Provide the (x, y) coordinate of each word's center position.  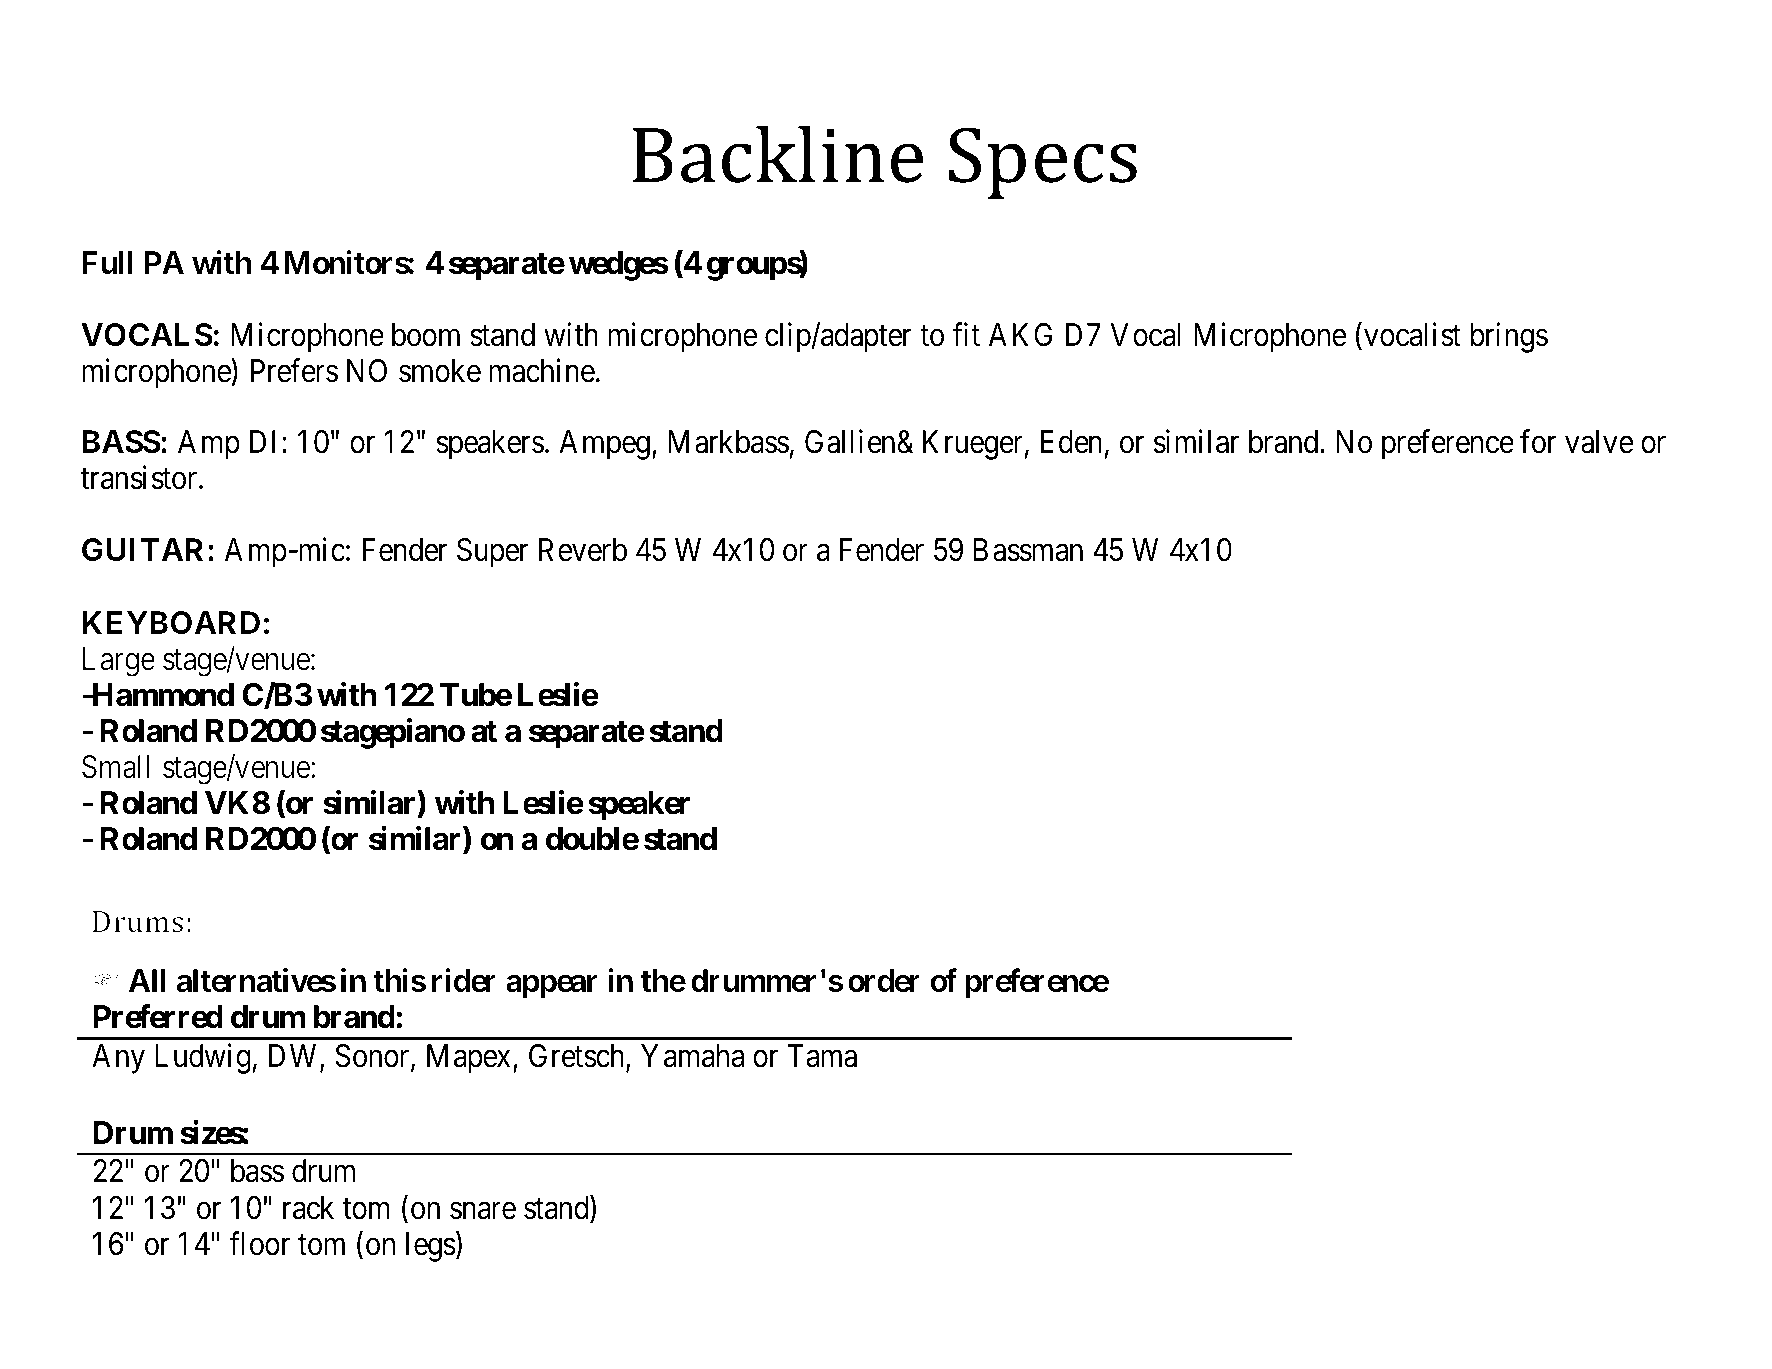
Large (119, 662)
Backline (777, 154)
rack (308, 1208)
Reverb (583, 550)
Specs (1043, 163)
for (1538, 442)
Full (107, 262)
